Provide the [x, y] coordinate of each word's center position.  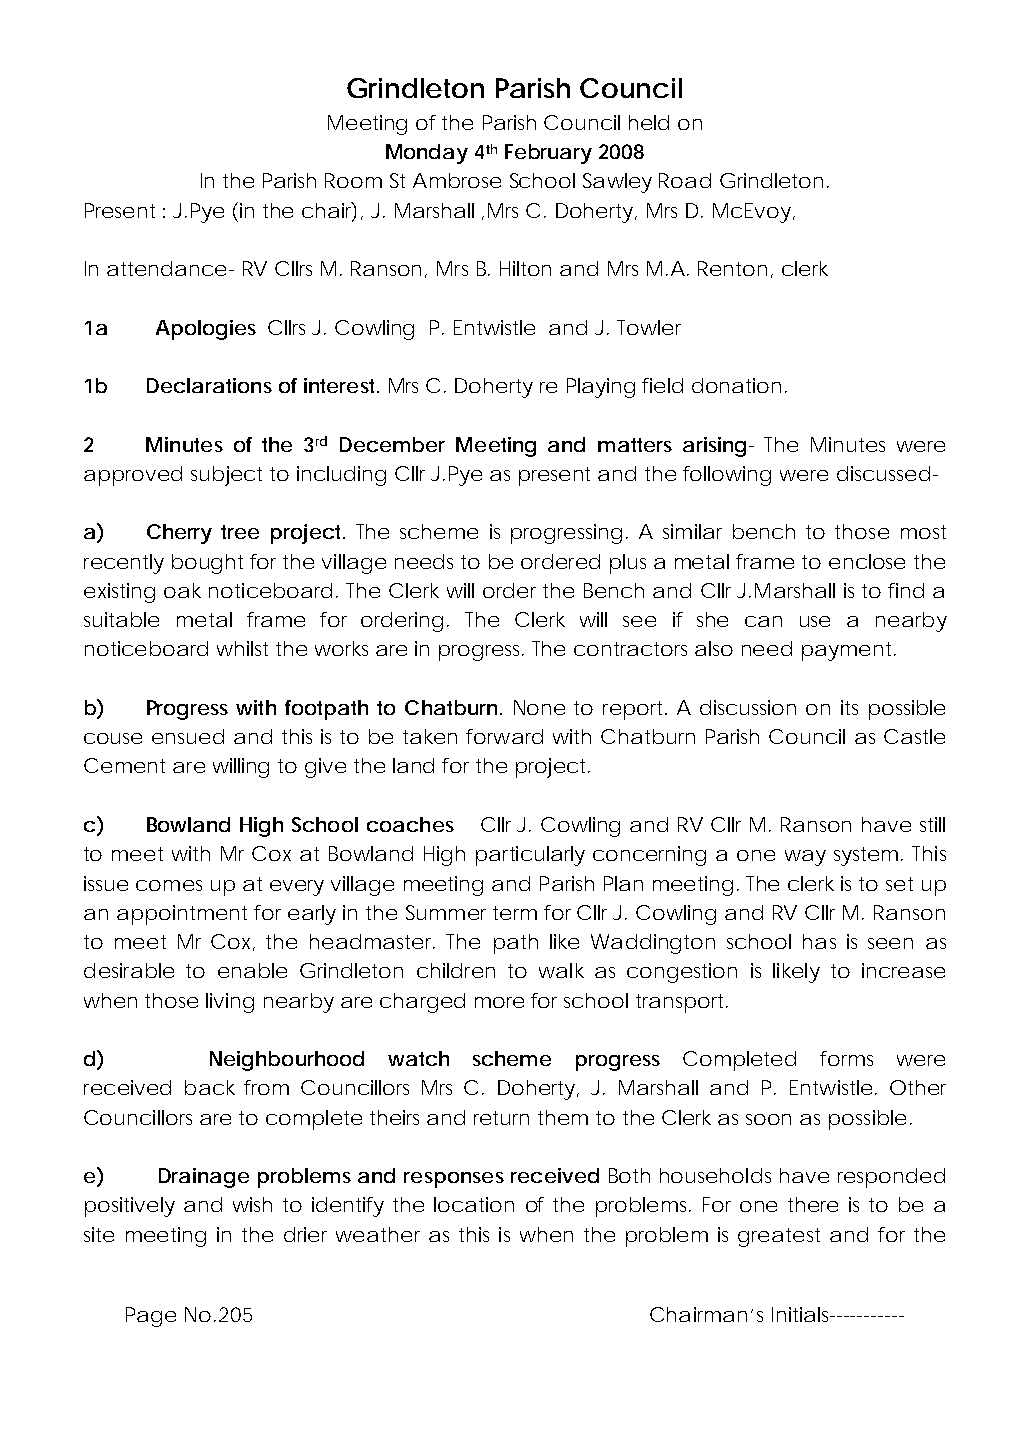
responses [454, 1180]
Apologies [206, 330]
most [923, 532]
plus [628, 564]
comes [169, 885]
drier [305, 1234]
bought [207, 564]
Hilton [525, 268]
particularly [530, 856]
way [805, 858]
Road [684, 180]
